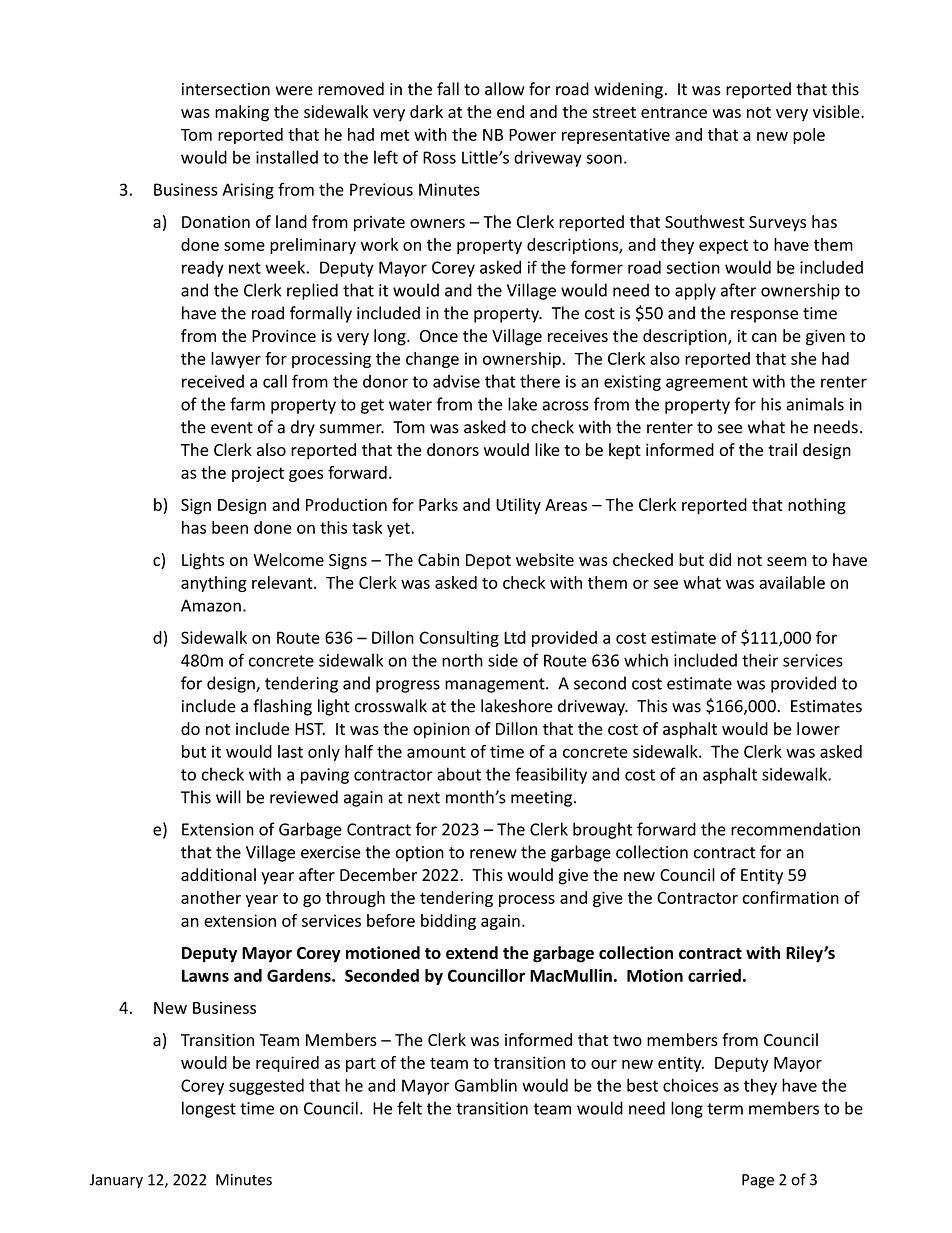 The image size is (952, 1233). What do you see at coordinates (809, 136) in the image?
I see `pole` at bounding box center [809, 136].
